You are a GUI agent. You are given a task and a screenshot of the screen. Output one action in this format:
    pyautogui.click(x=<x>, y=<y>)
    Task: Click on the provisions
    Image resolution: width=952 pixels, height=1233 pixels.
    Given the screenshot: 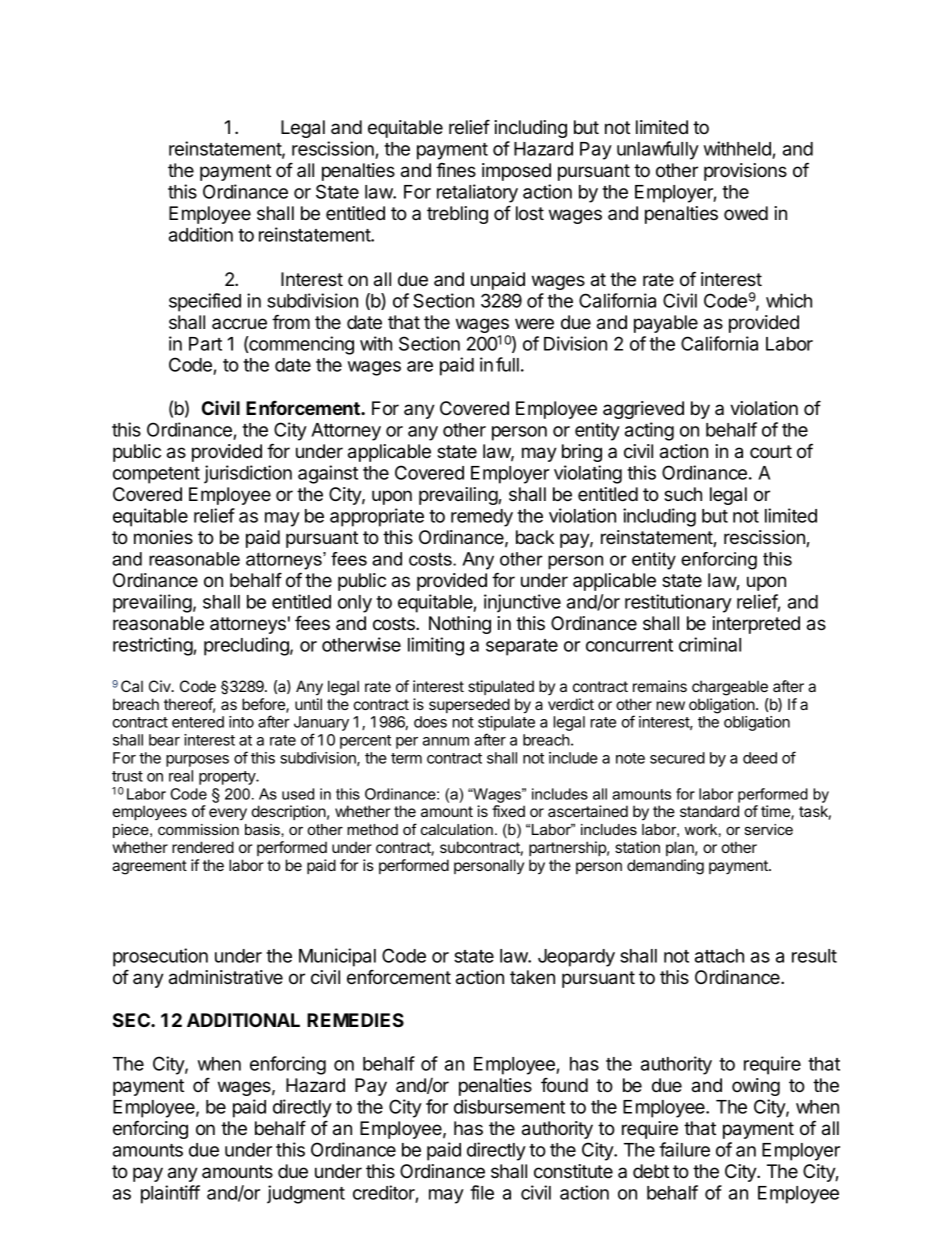 What is the action you would take?
    pyautogui.click(x=745, y=172)
